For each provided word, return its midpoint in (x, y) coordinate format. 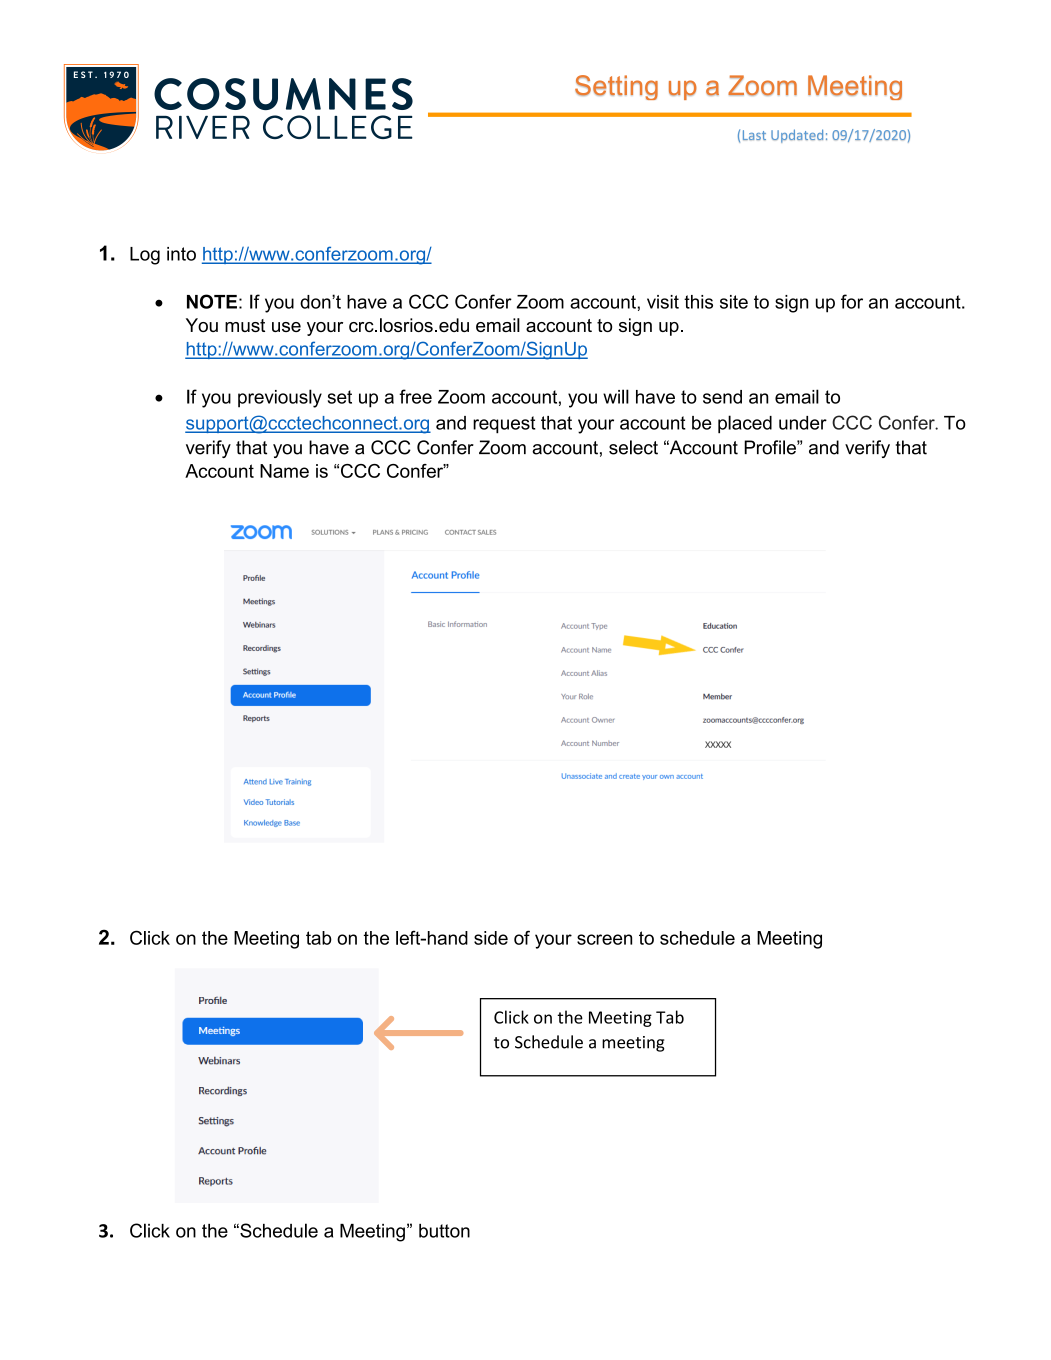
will (616, 396)
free (415, 396)
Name (284, 471)
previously (280, 398)
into (181, 254)
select (633, 447)
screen (604, 939)
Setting (616, 87)
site (734, 302)
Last (754, 135)
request (504, 425)
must (245, 325)
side (491, 938)
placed (745, 424)
